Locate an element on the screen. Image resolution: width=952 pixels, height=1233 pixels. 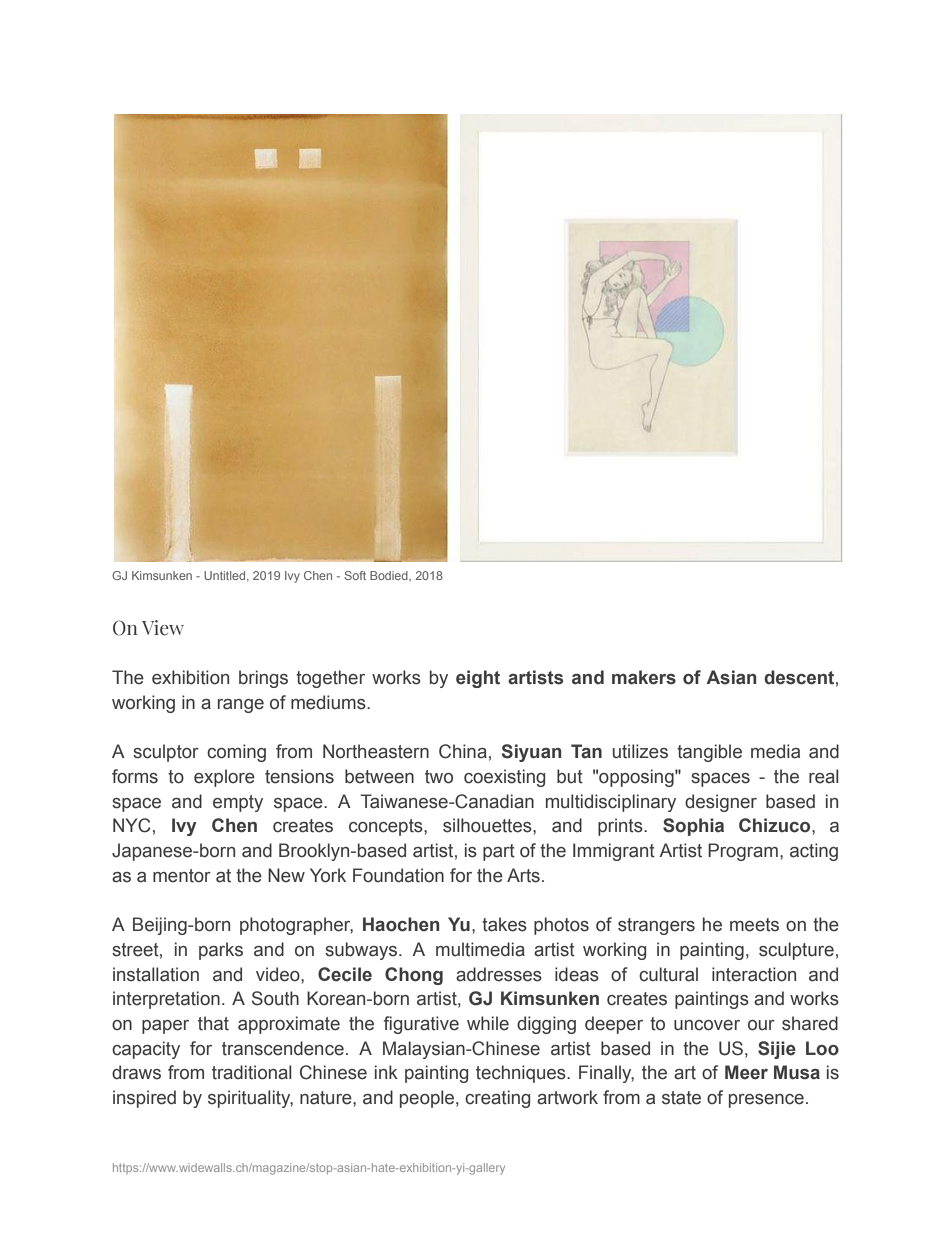
creating is located at coordinates (497, 1099).
